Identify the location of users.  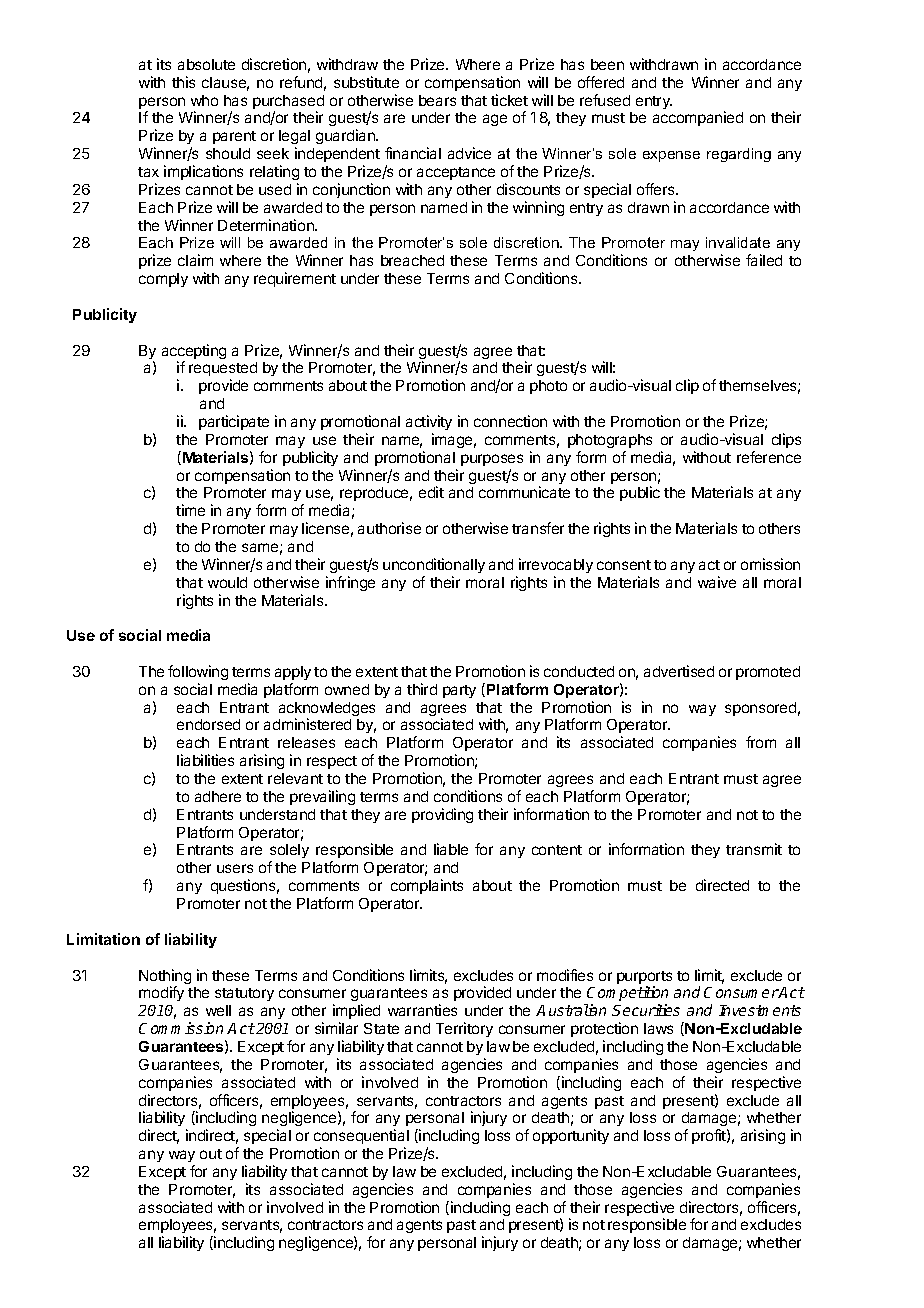
(235, 868).
